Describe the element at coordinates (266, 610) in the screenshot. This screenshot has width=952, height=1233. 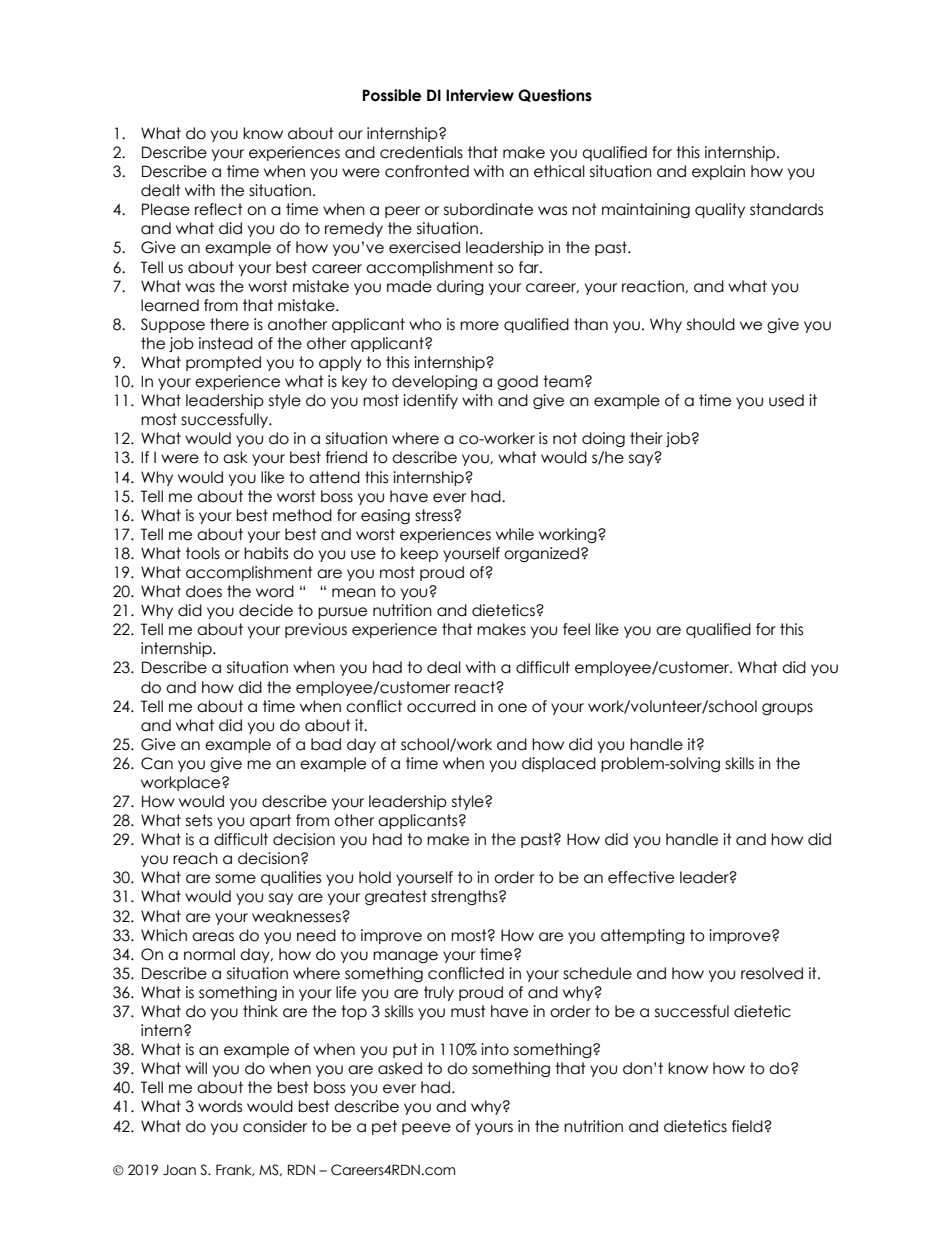
I see `decide` at that location.
